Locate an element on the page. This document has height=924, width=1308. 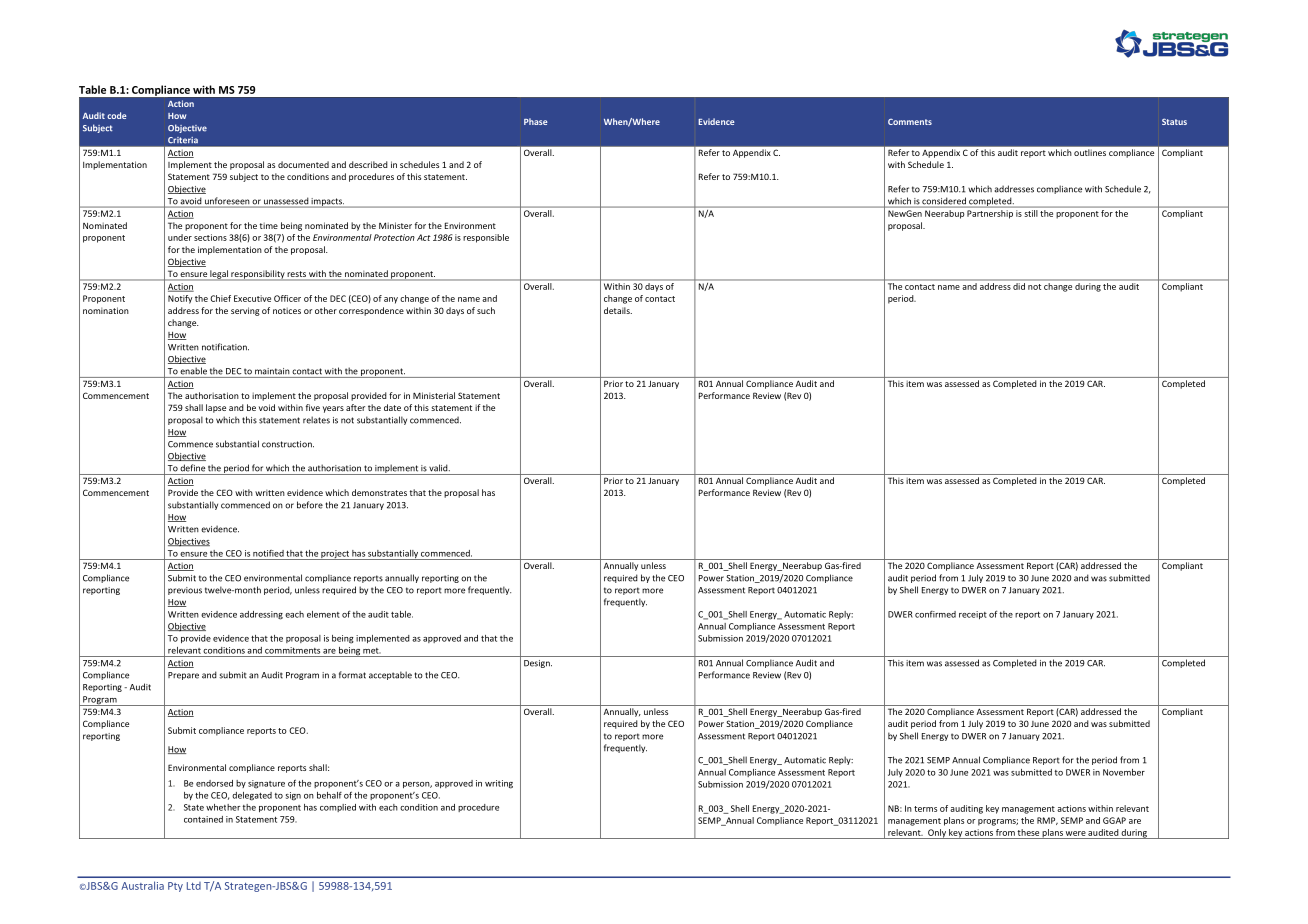
confirmed is located at coordinates (935, 614).
